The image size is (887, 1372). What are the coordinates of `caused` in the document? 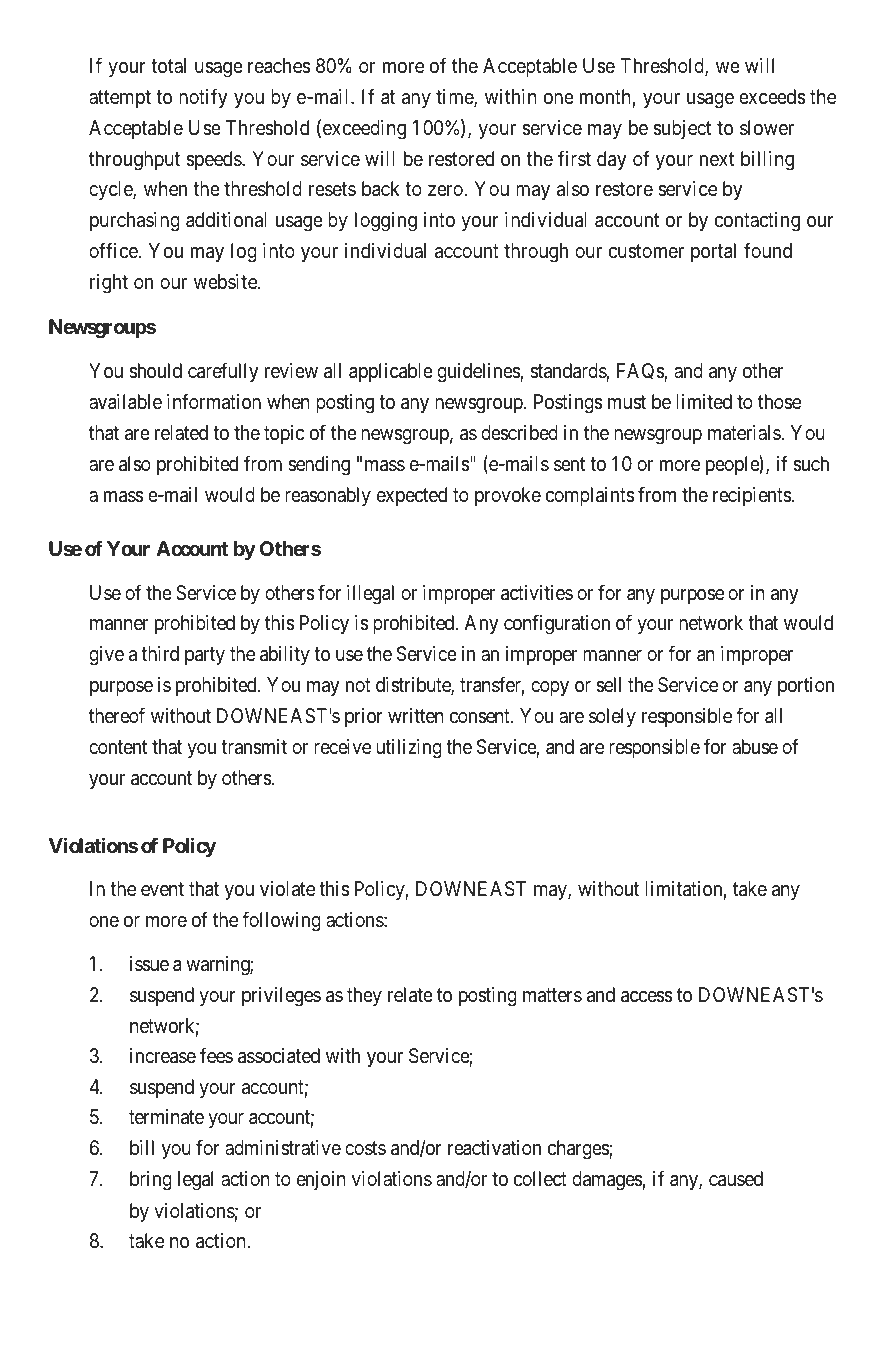 It's located at (736, 1179).
